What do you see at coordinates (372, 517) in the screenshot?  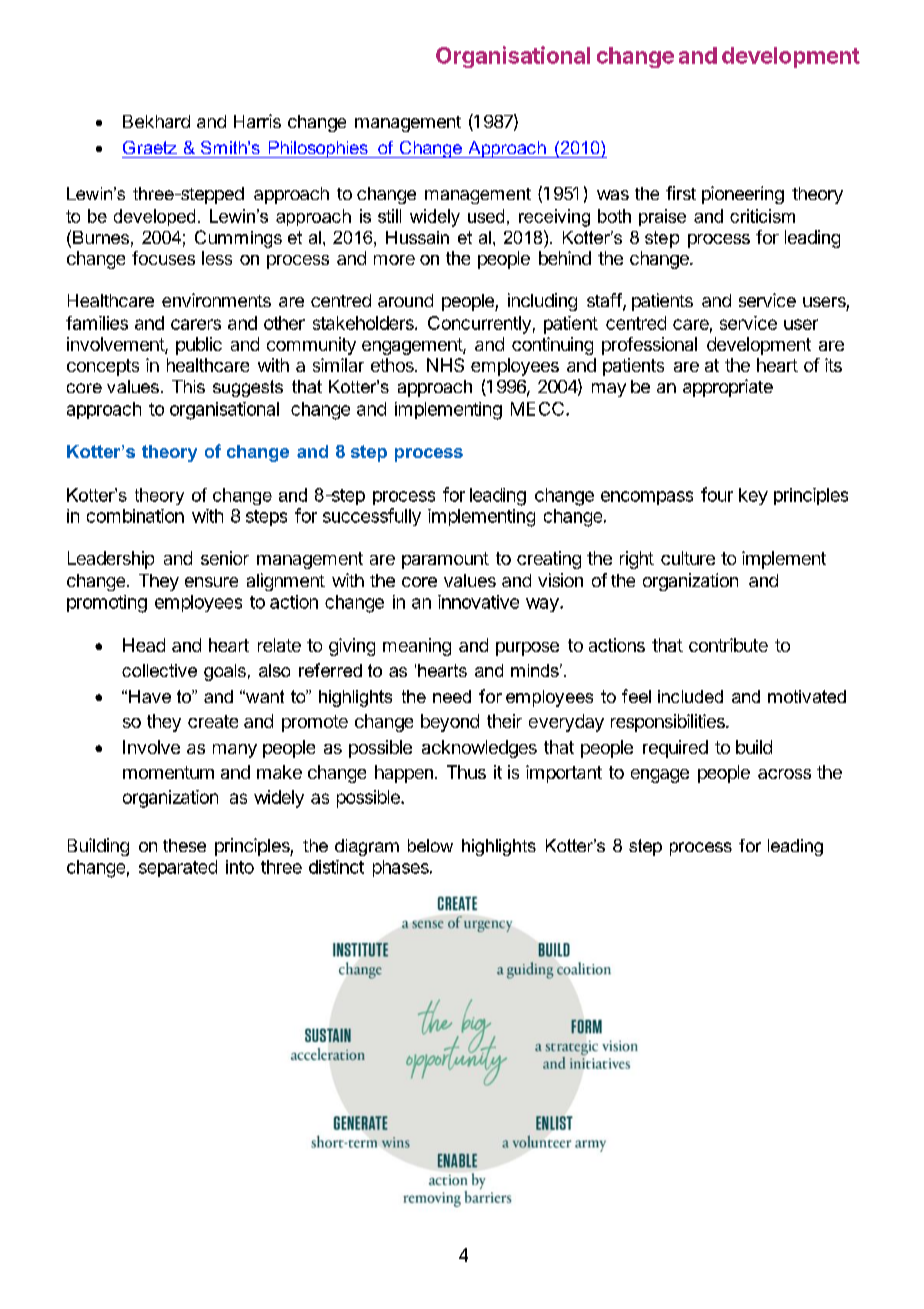 I see `successfully` at bounding box center [372, 517].
